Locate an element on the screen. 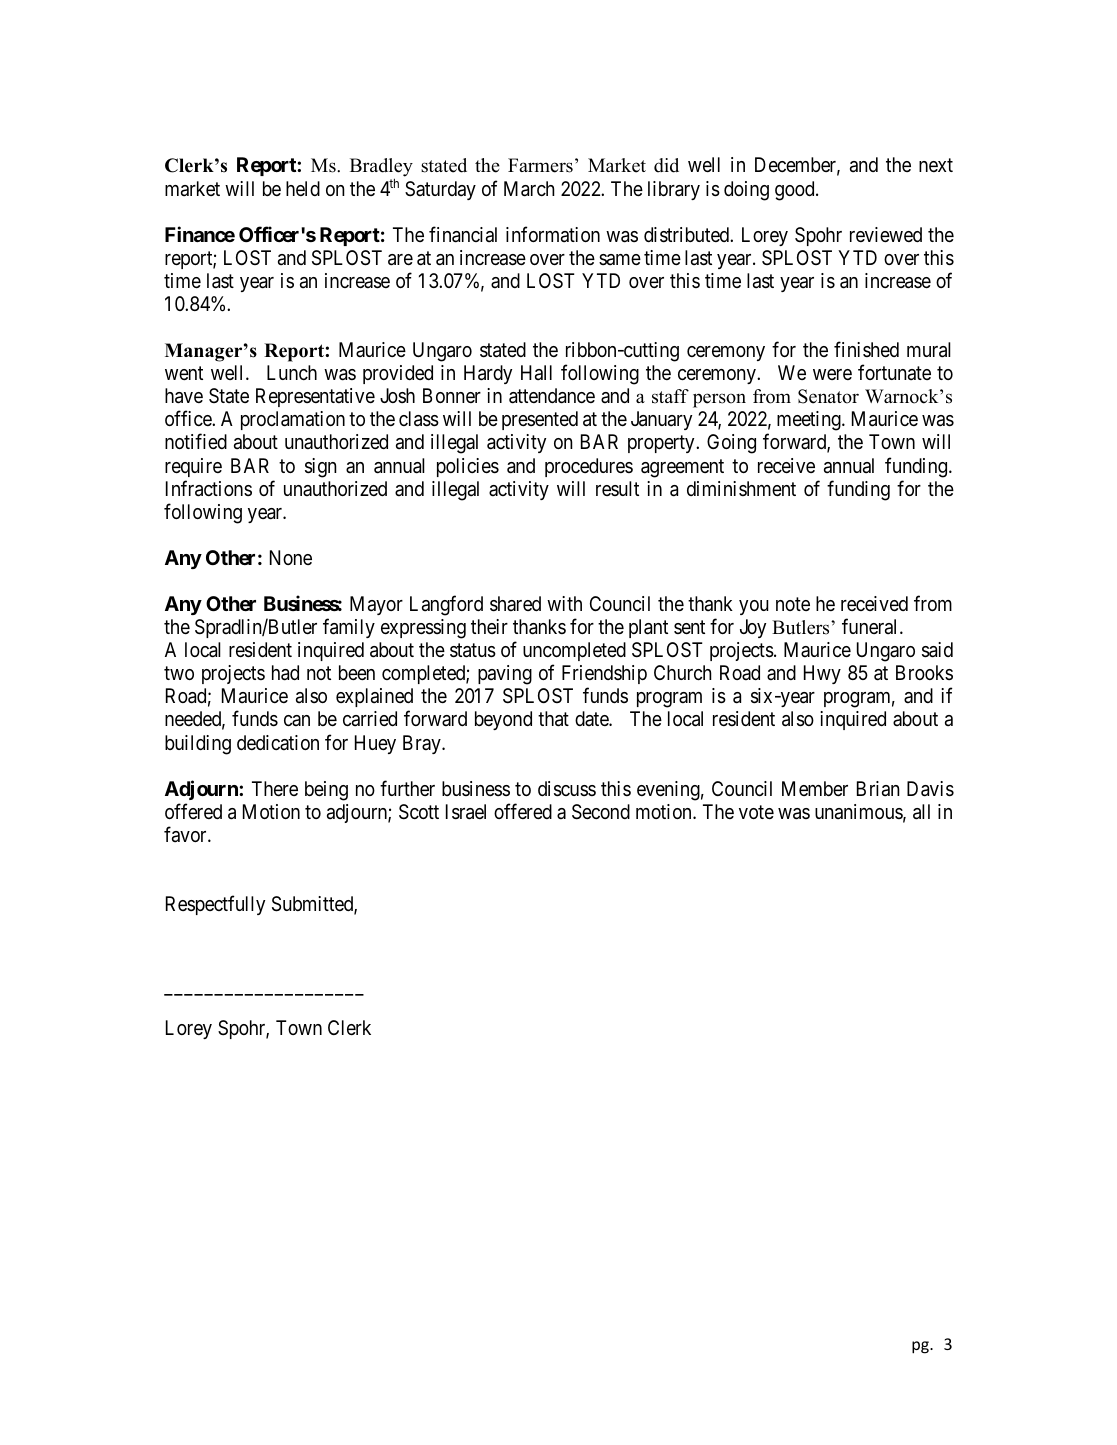 The height and width of the screenshot is (1445, 1117). None is located at coordinates (291, 557).
